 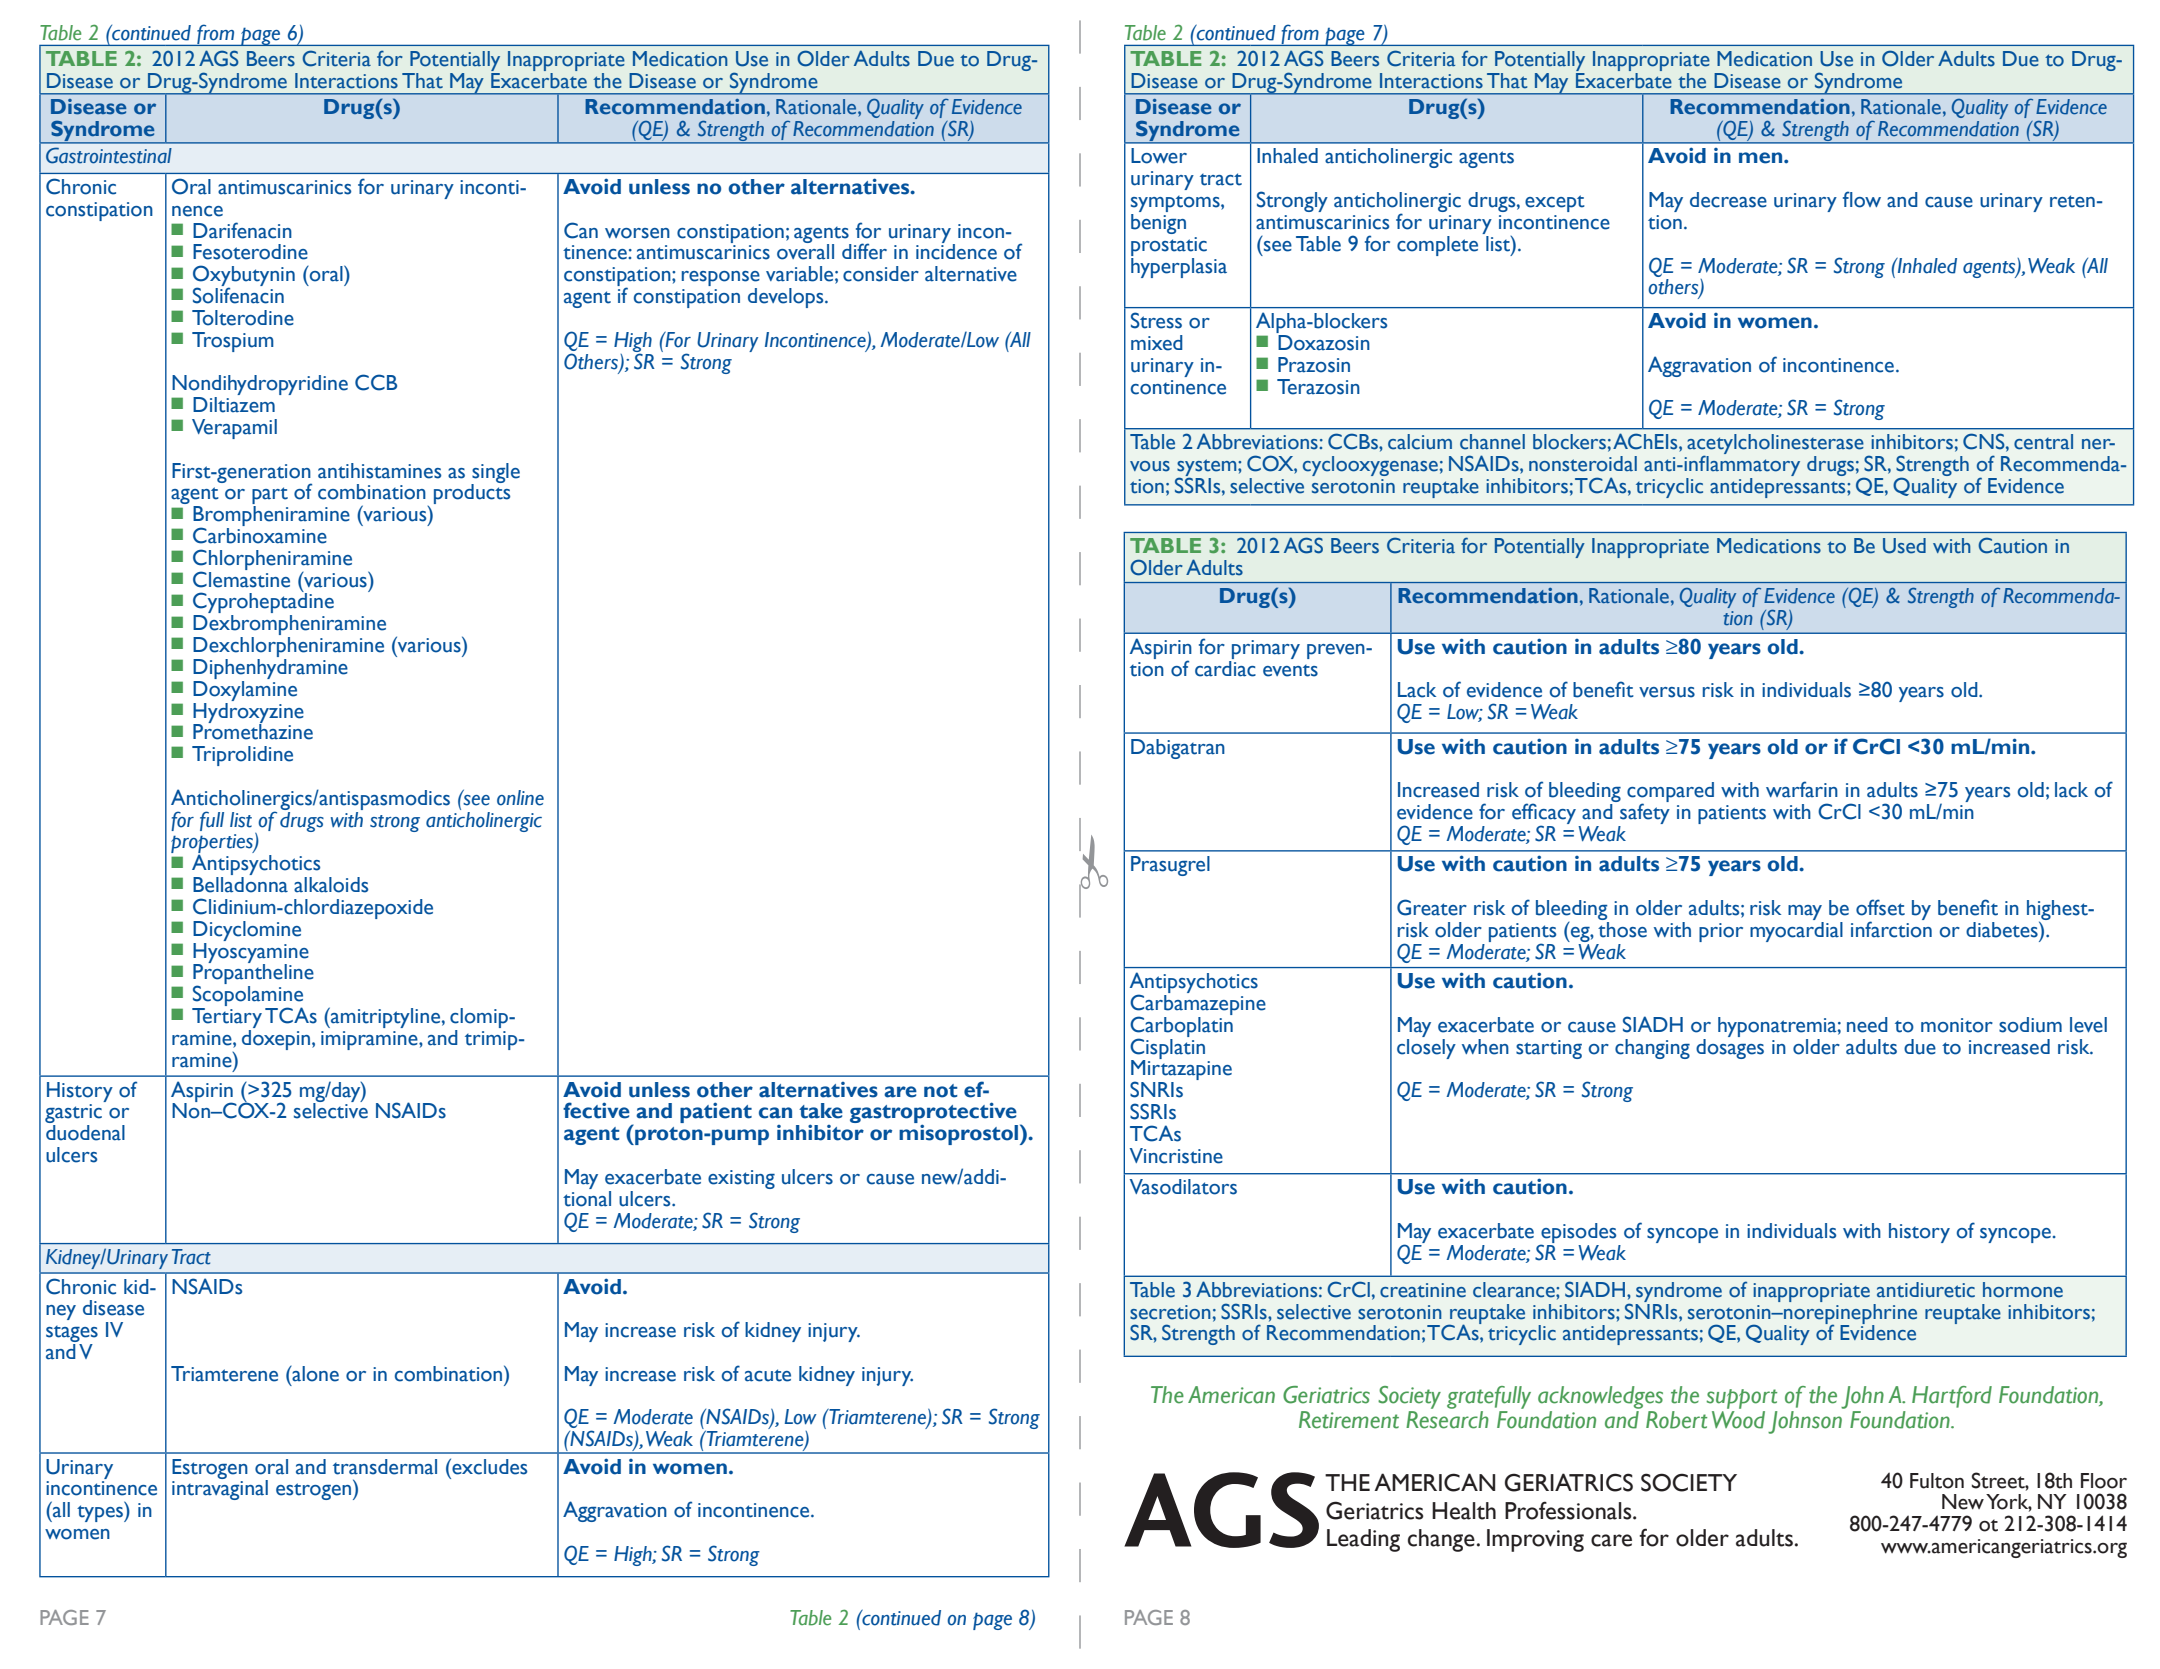 What do you see at coordinates (1432, 907) in the screenshot?
I see `Greater` at bounding box center [1432, 907].
